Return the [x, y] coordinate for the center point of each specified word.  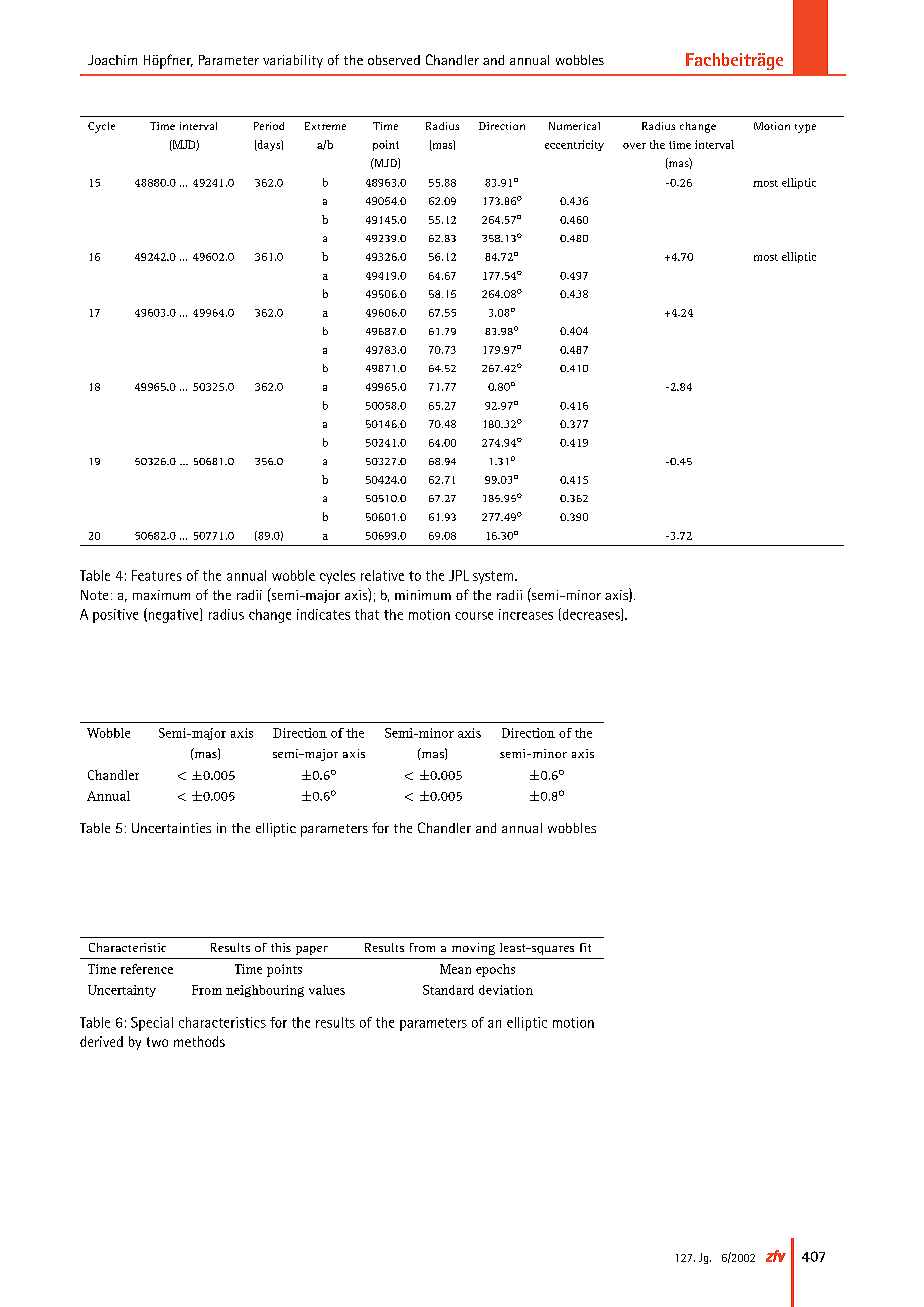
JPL [459, 575]
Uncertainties [171, 828]
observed [394, 60]
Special [152, 1024]
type [805, 128]
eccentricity [574, 145]
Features [157, 575]
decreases [591, 614]
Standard [448, 990]
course [474, 616]
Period [269, 126]
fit [585, 947]
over [634, 146]
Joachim [112, 60]
